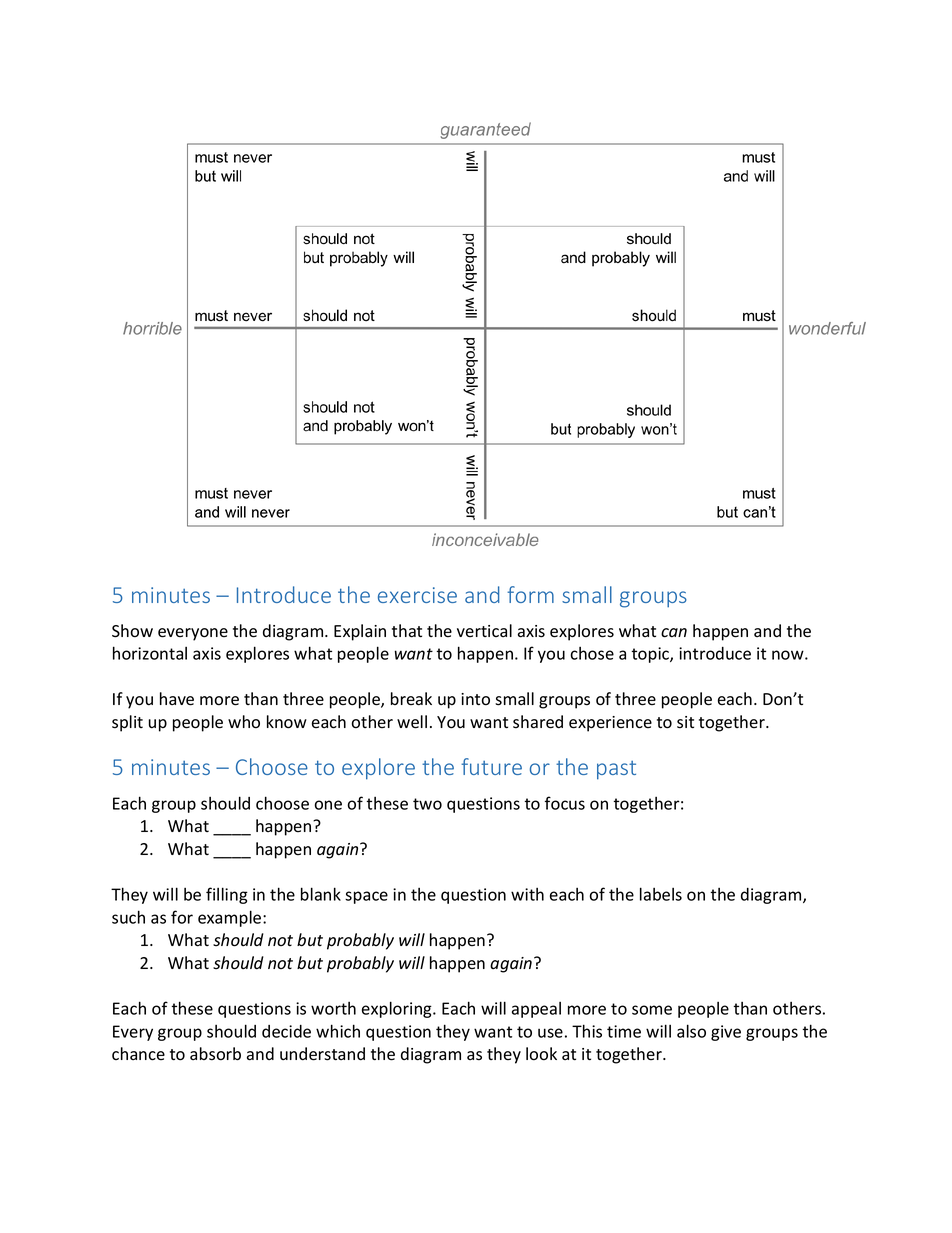  I want to click on exercise, so click(417, 595).
